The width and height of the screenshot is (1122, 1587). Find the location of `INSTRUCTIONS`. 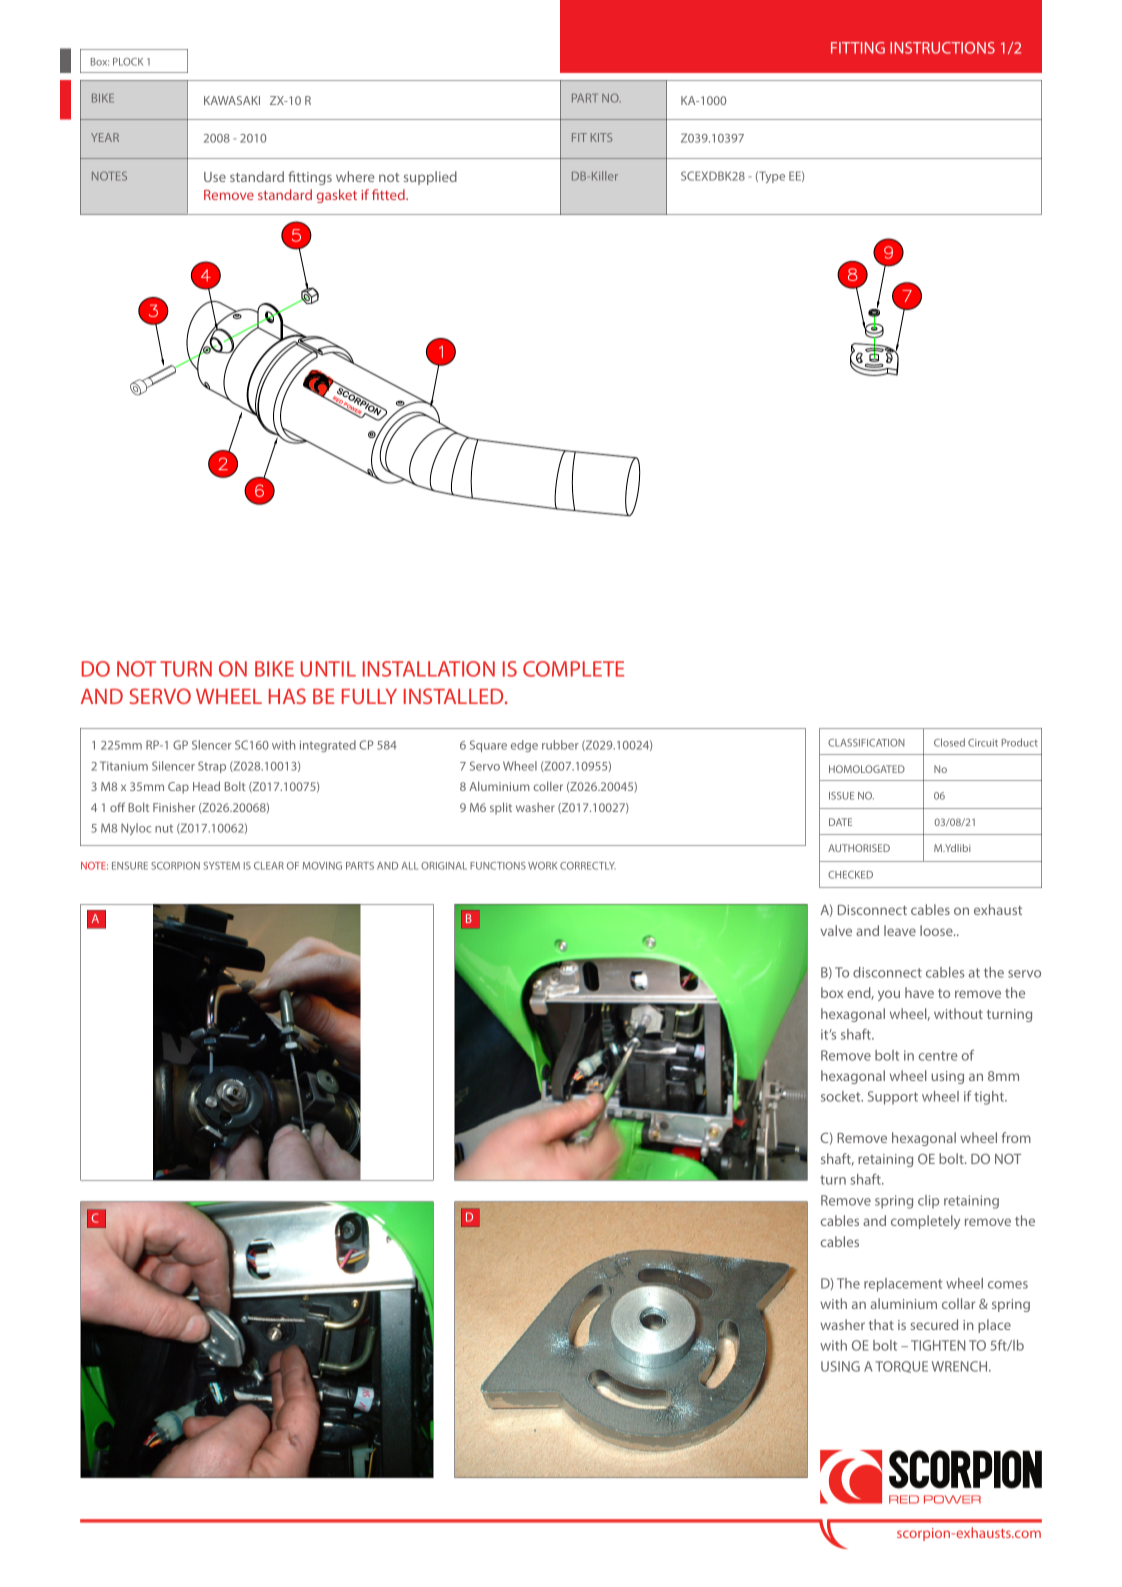

INSTRUCTIONS is located at coordinates (942, 48).
